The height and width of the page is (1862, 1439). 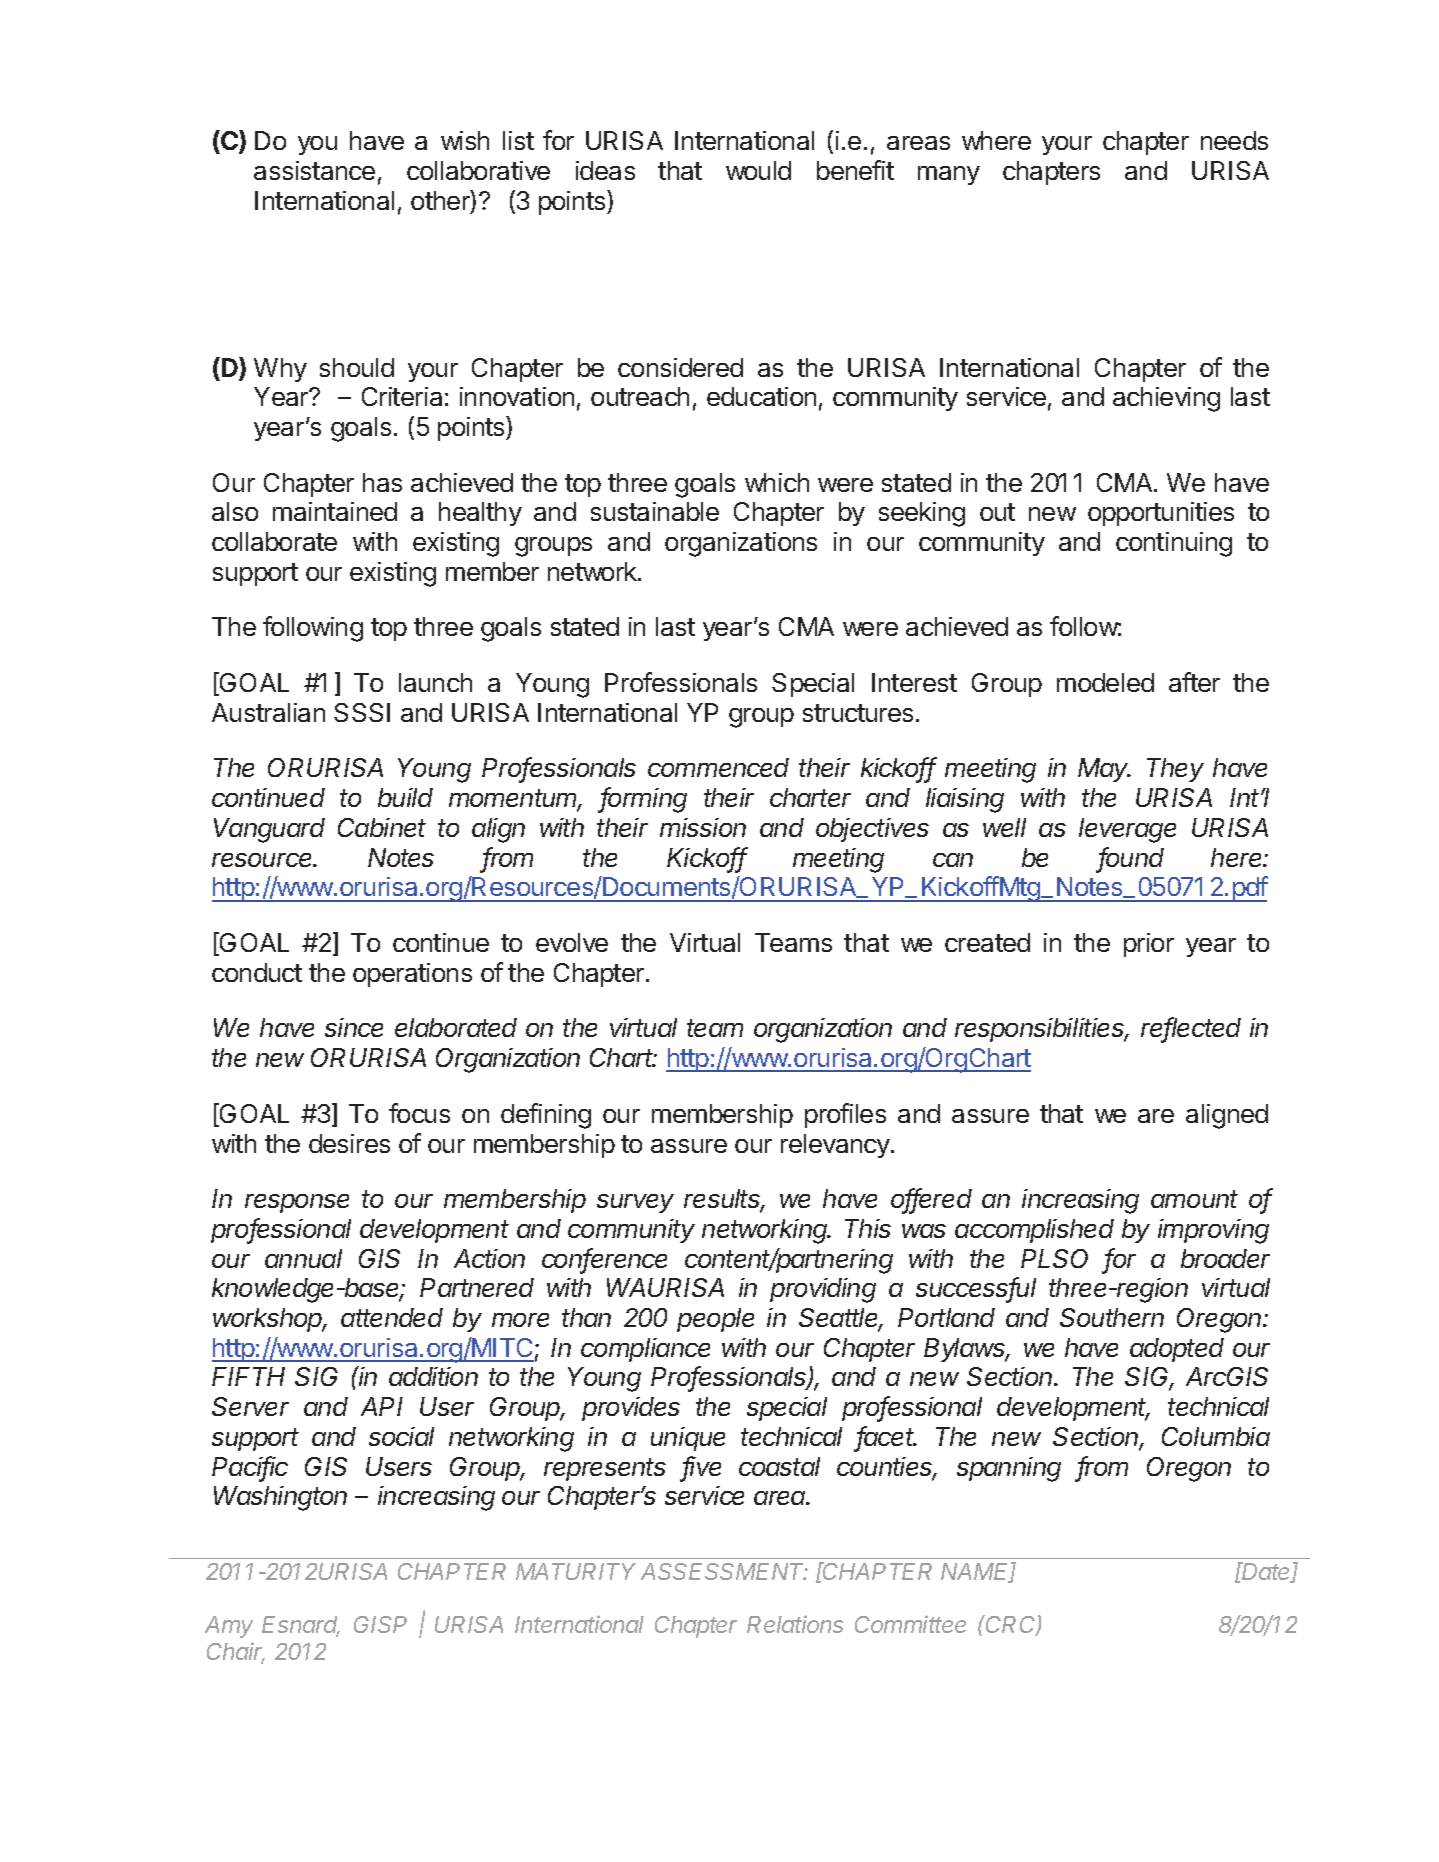 What do you see at coordinates (1131, 858) in the page?
I see `found` at bounding box center [1131, 858].
